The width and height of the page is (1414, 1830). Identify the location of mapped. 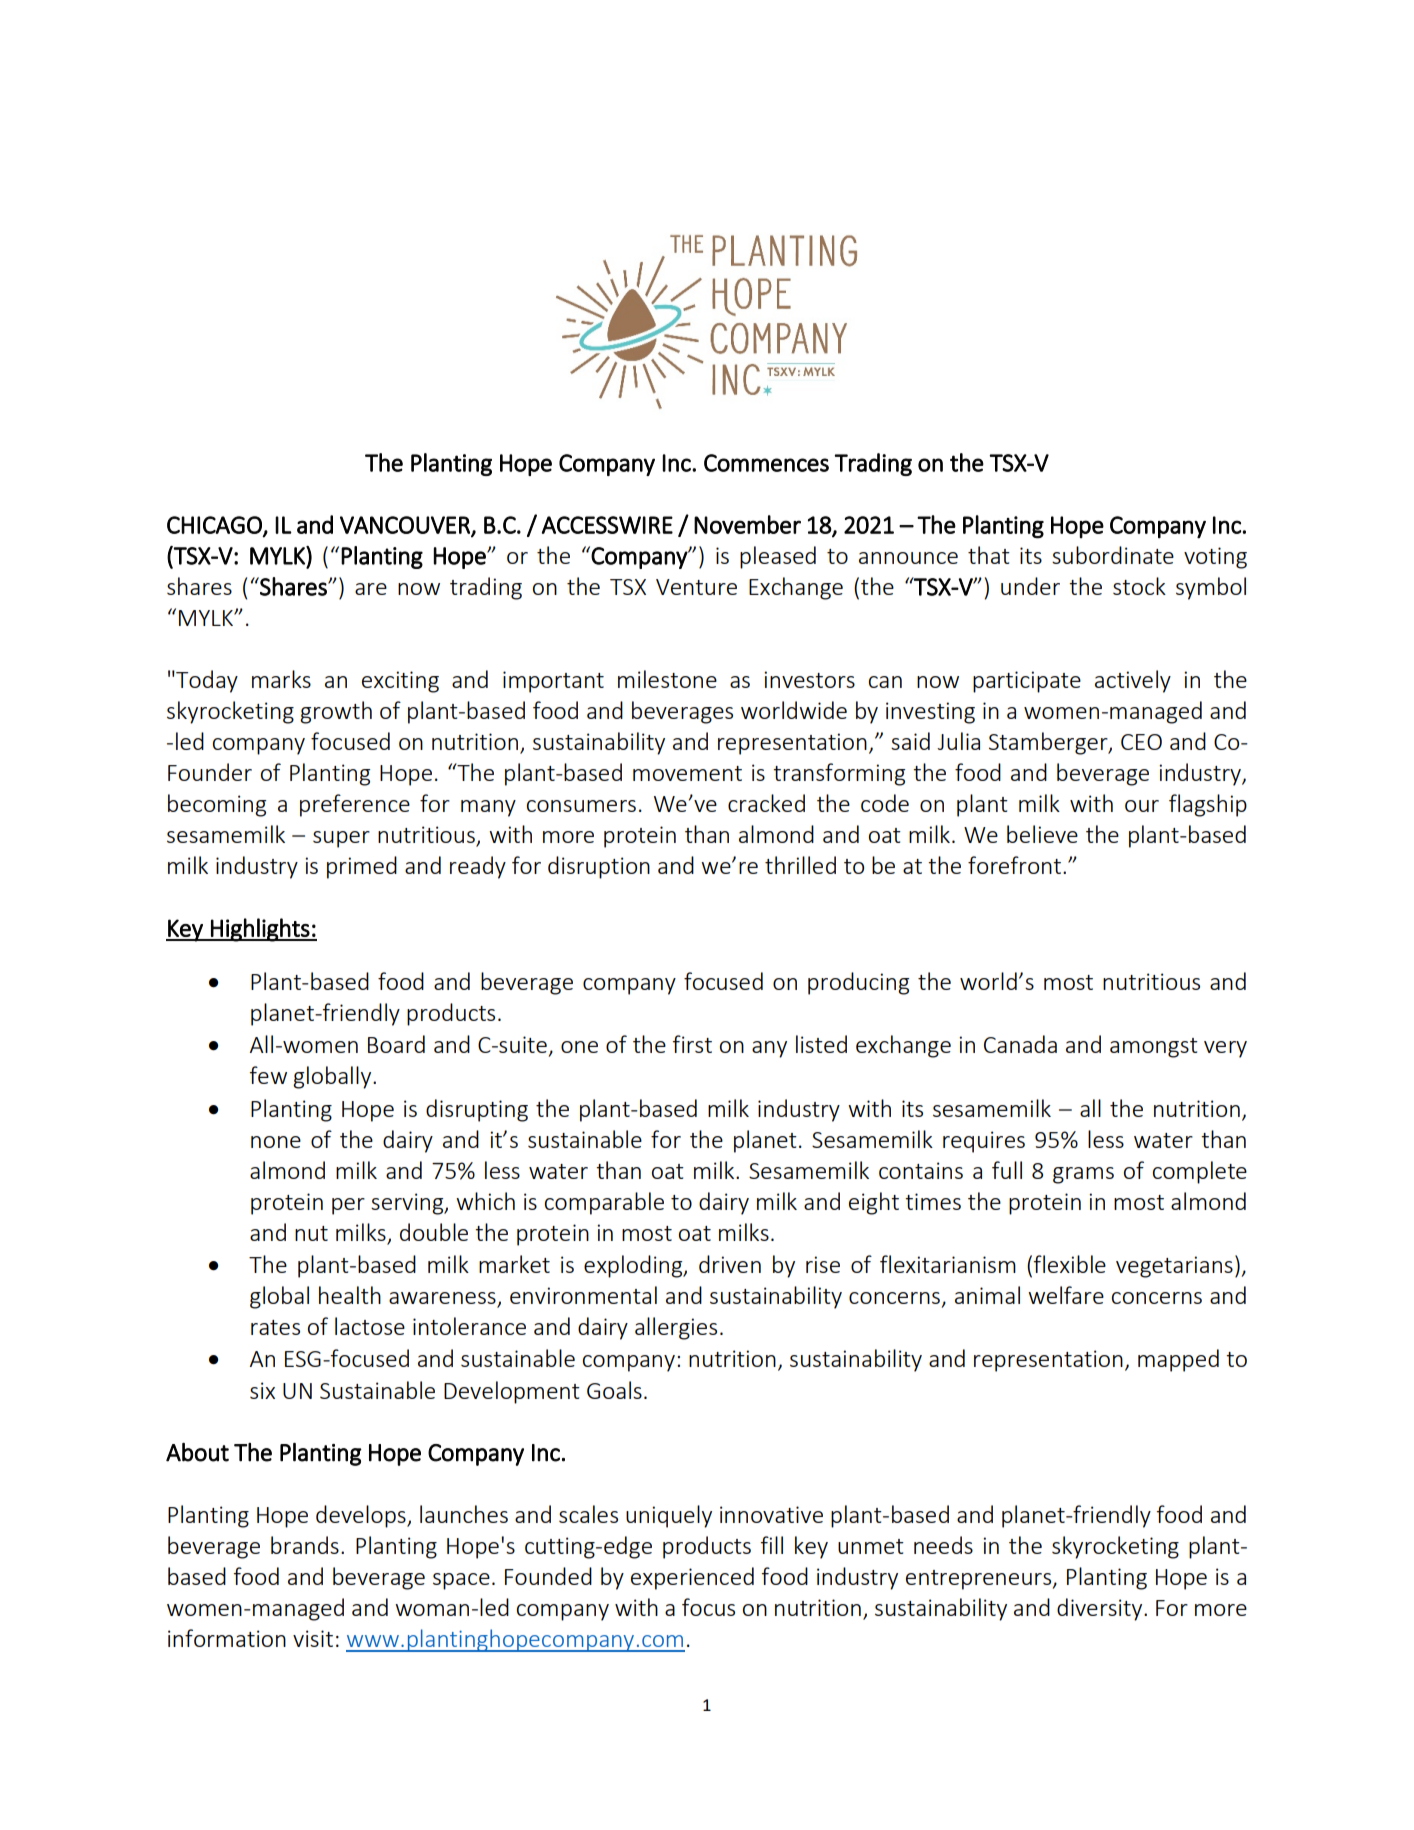
(1178, 1360).
